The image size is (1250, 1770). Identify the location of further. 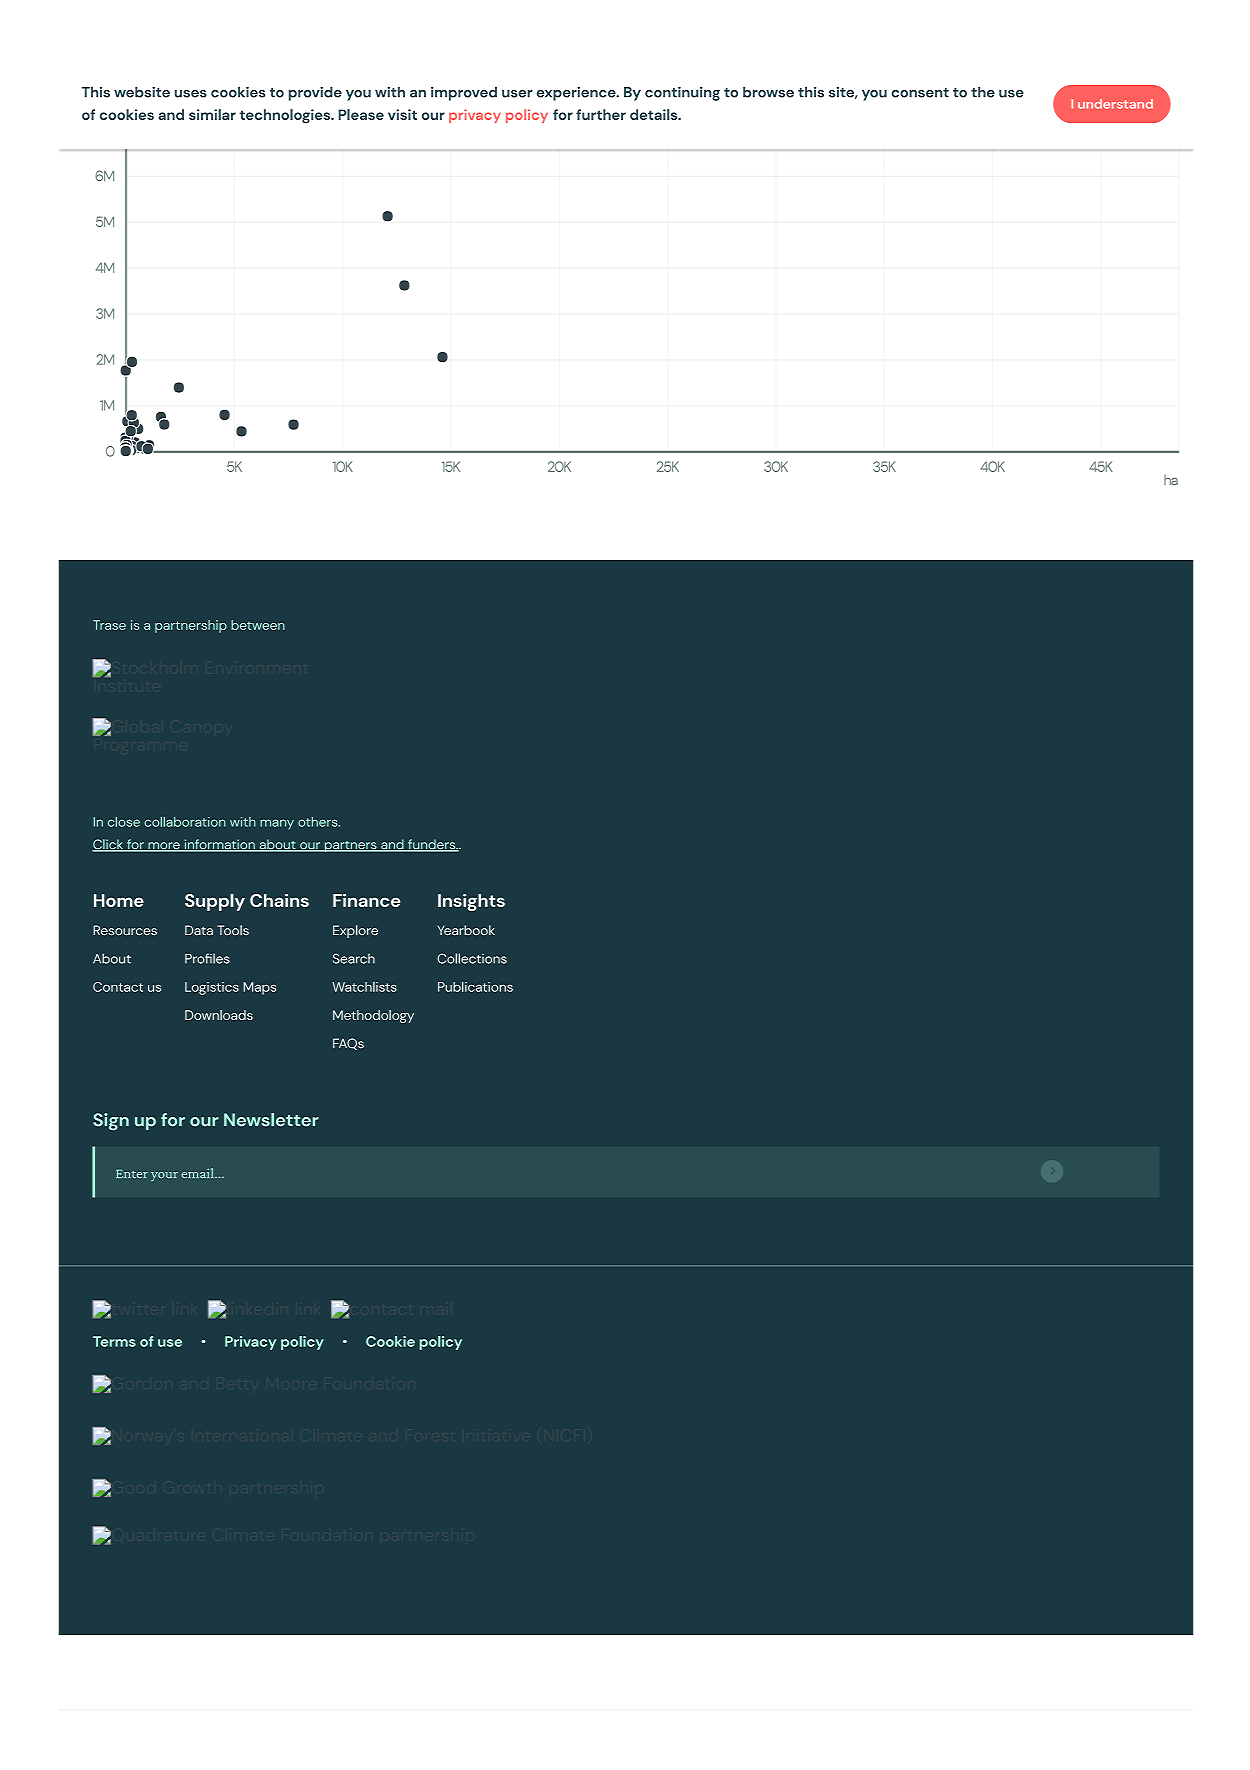
(601, 114).
